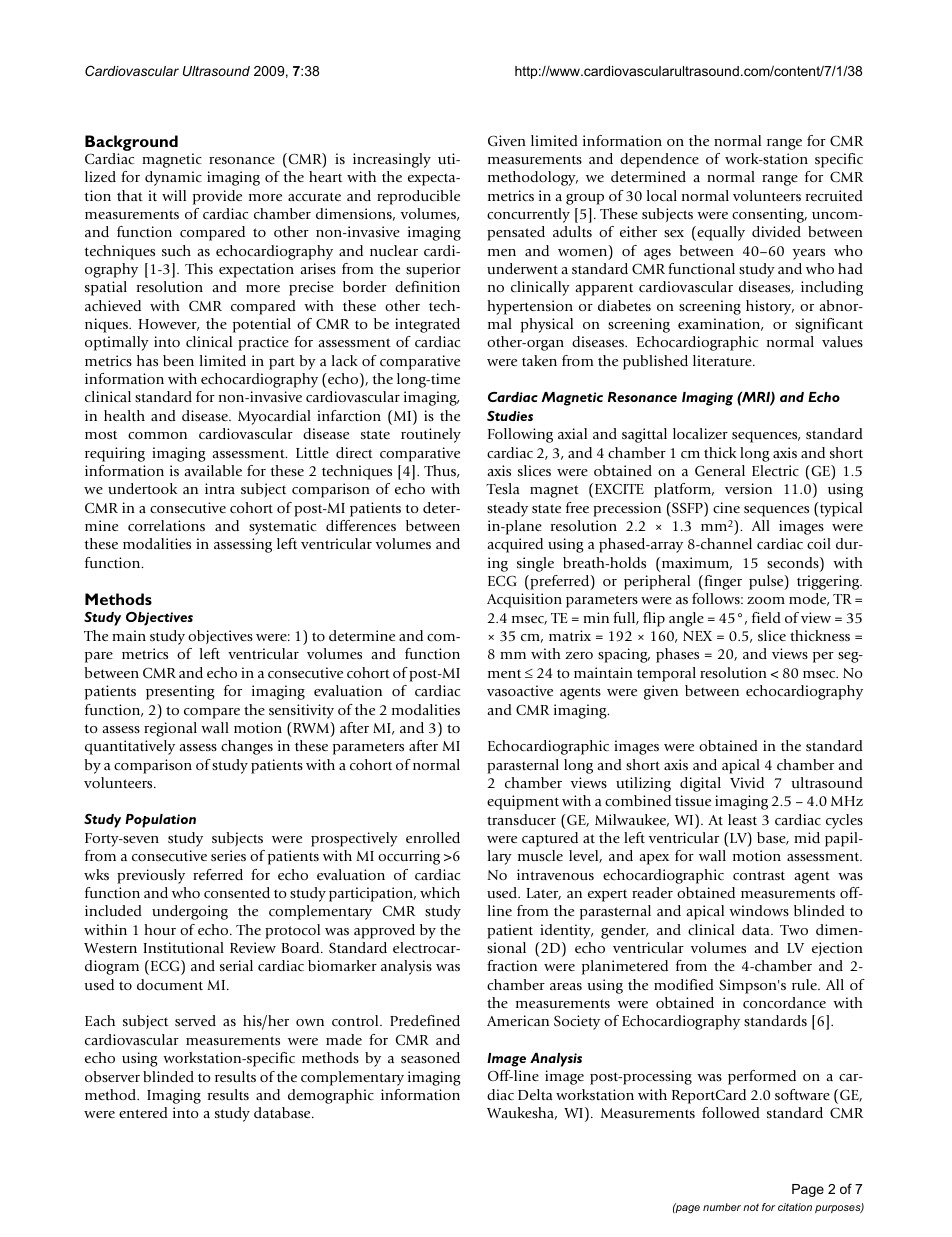 The width and height of the screenshot is (952, 1237). I want to click on common, so click(157, 435).
